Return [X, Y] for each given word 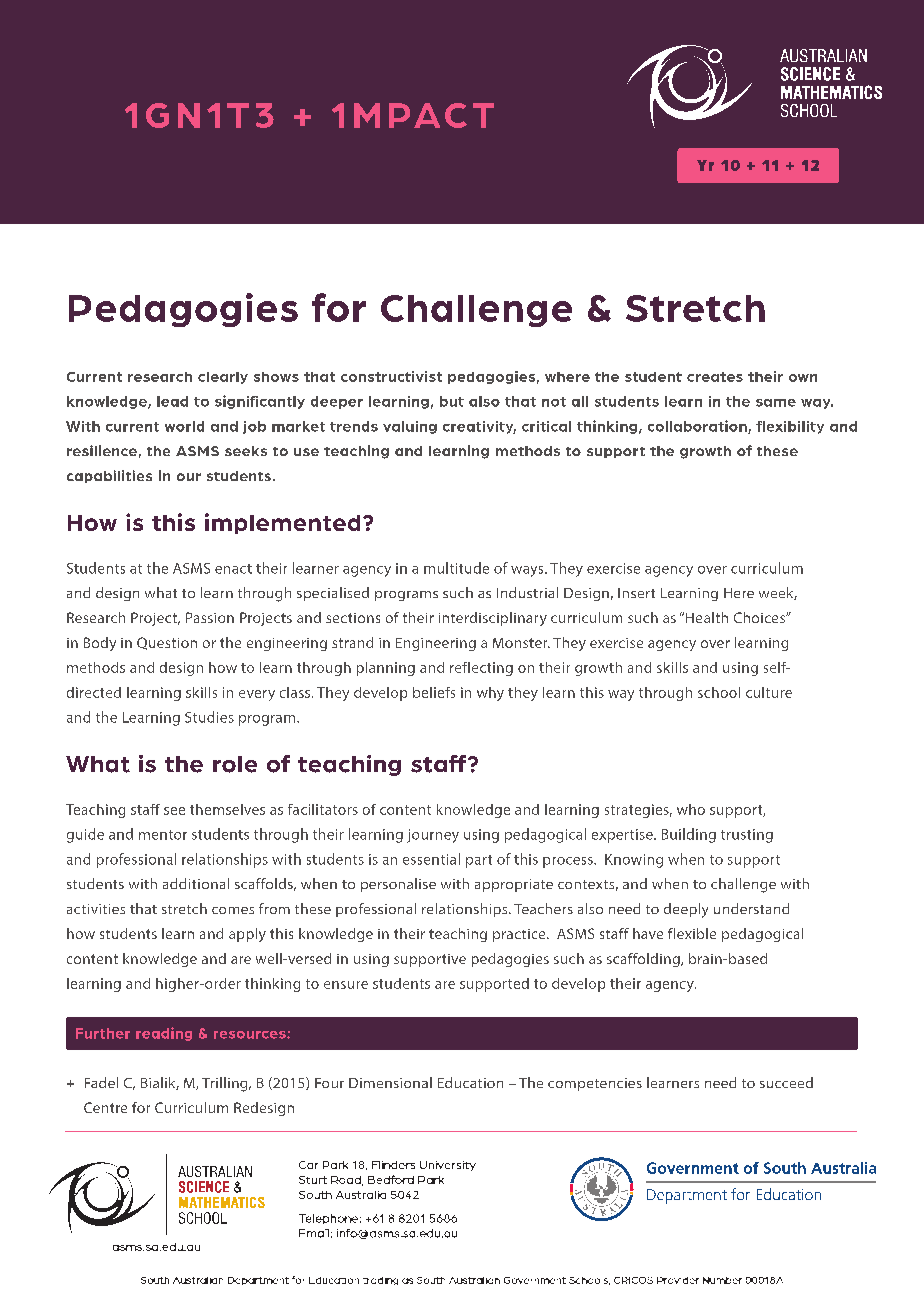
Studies [209, 717]
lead [172, 401]
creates [715, 377]
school [719, 692]
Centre [105, 1107]
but [452, 401]
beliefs [434, 692]
